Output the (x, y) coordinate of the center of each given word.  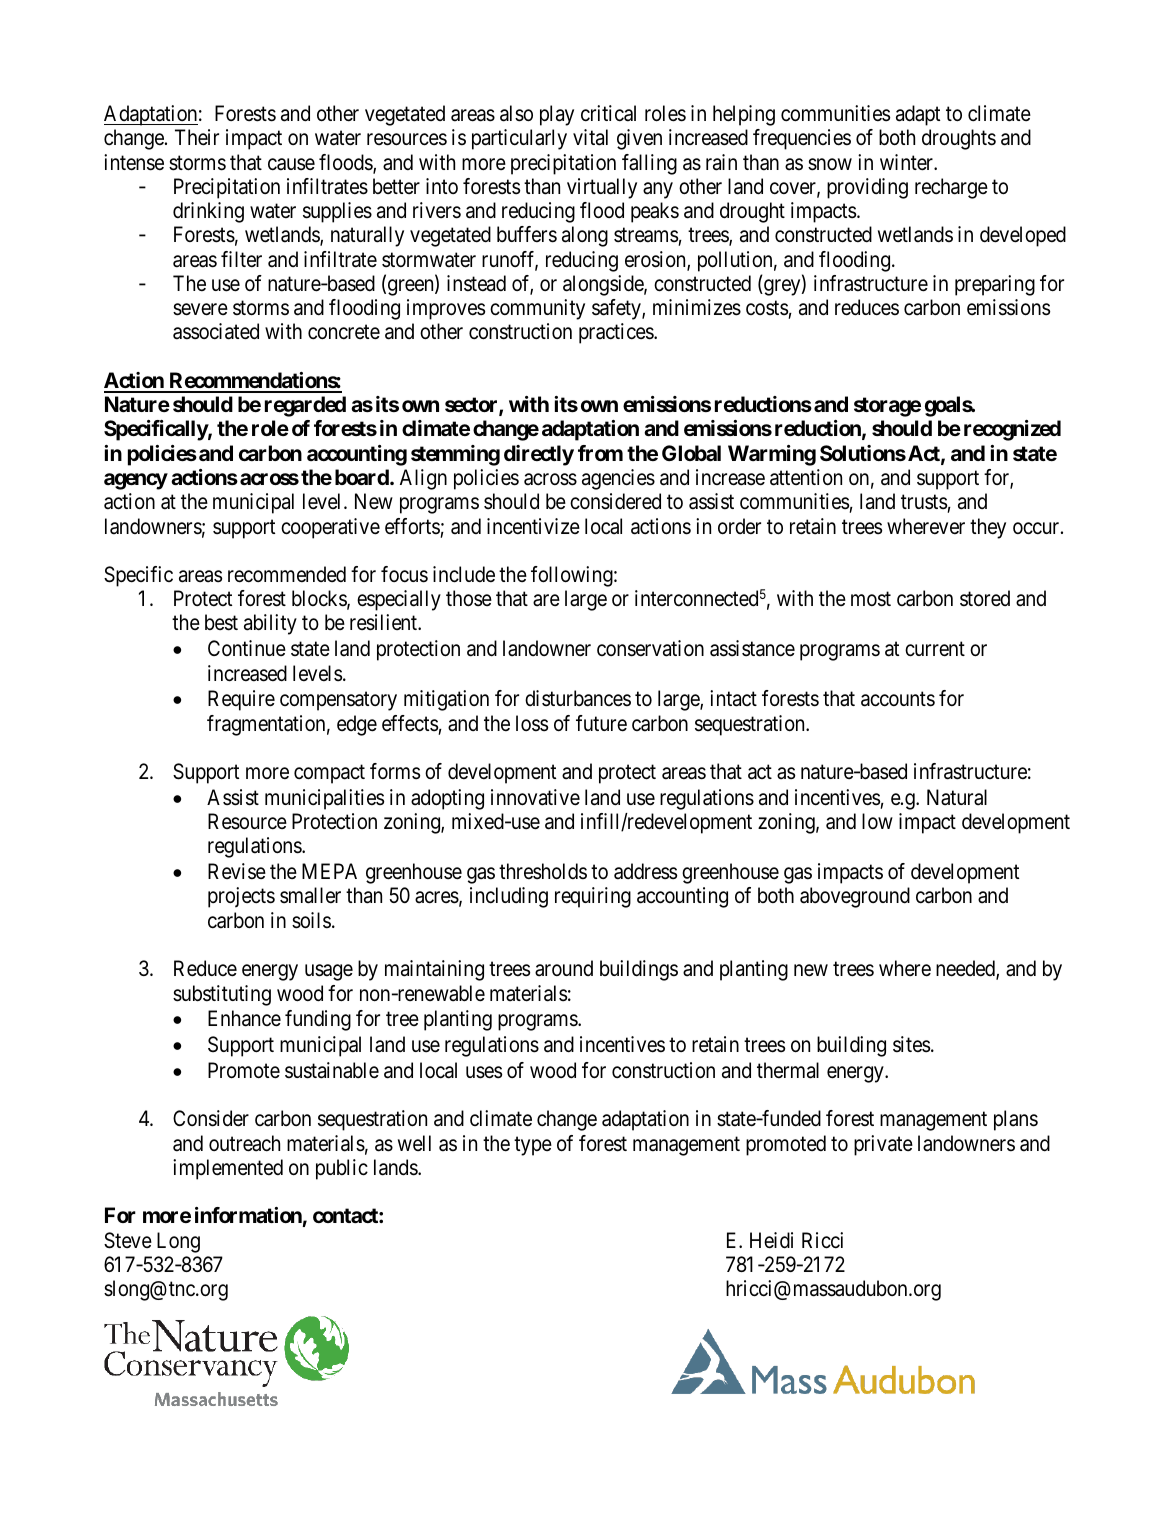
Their (197, 137)
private (883, 1145)
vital (590, 137)
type (533, 1146)
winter (908, 162)
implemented (228, 1169)
